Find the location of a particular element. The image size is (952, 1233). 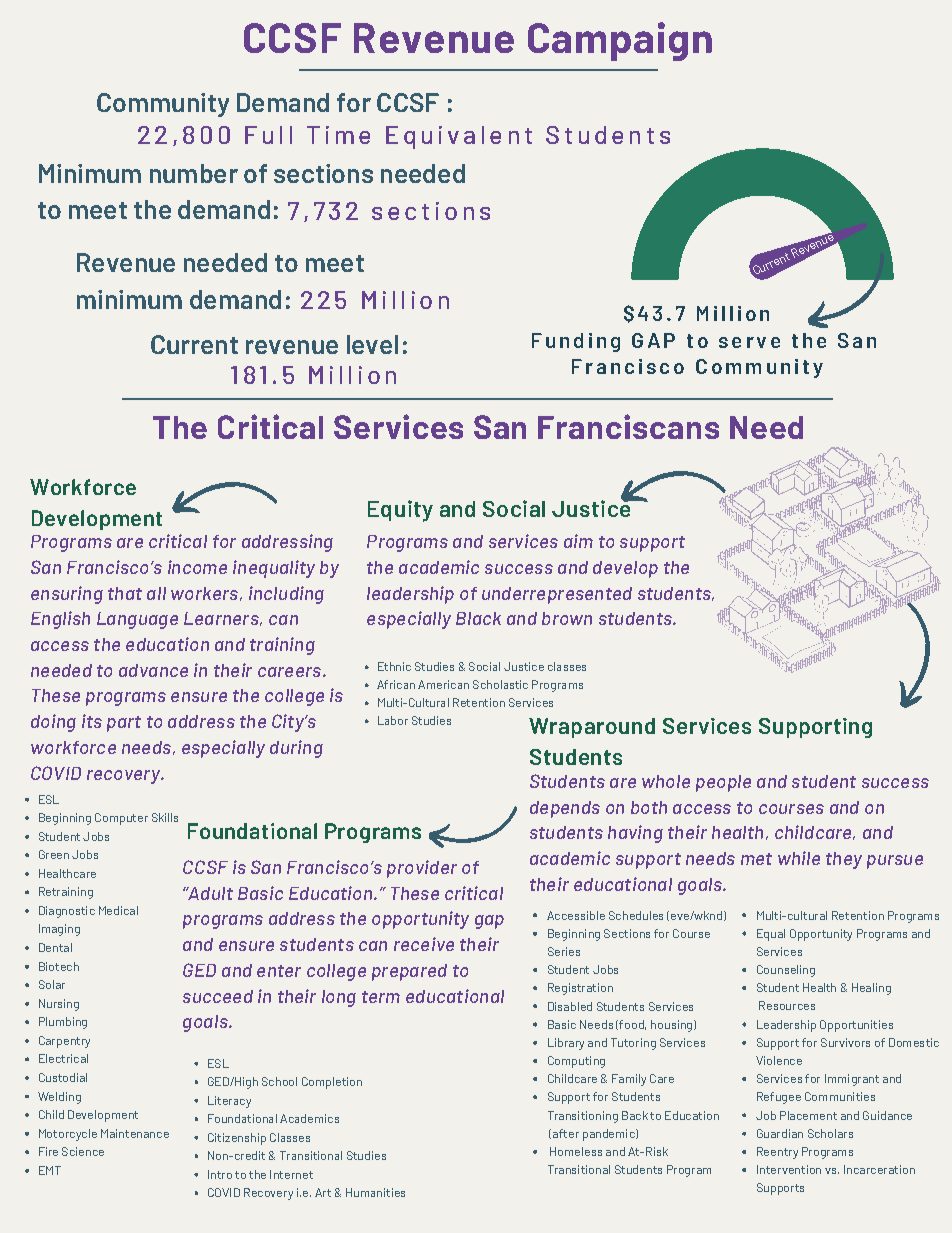

depends is located at coordinates (565, 809).
